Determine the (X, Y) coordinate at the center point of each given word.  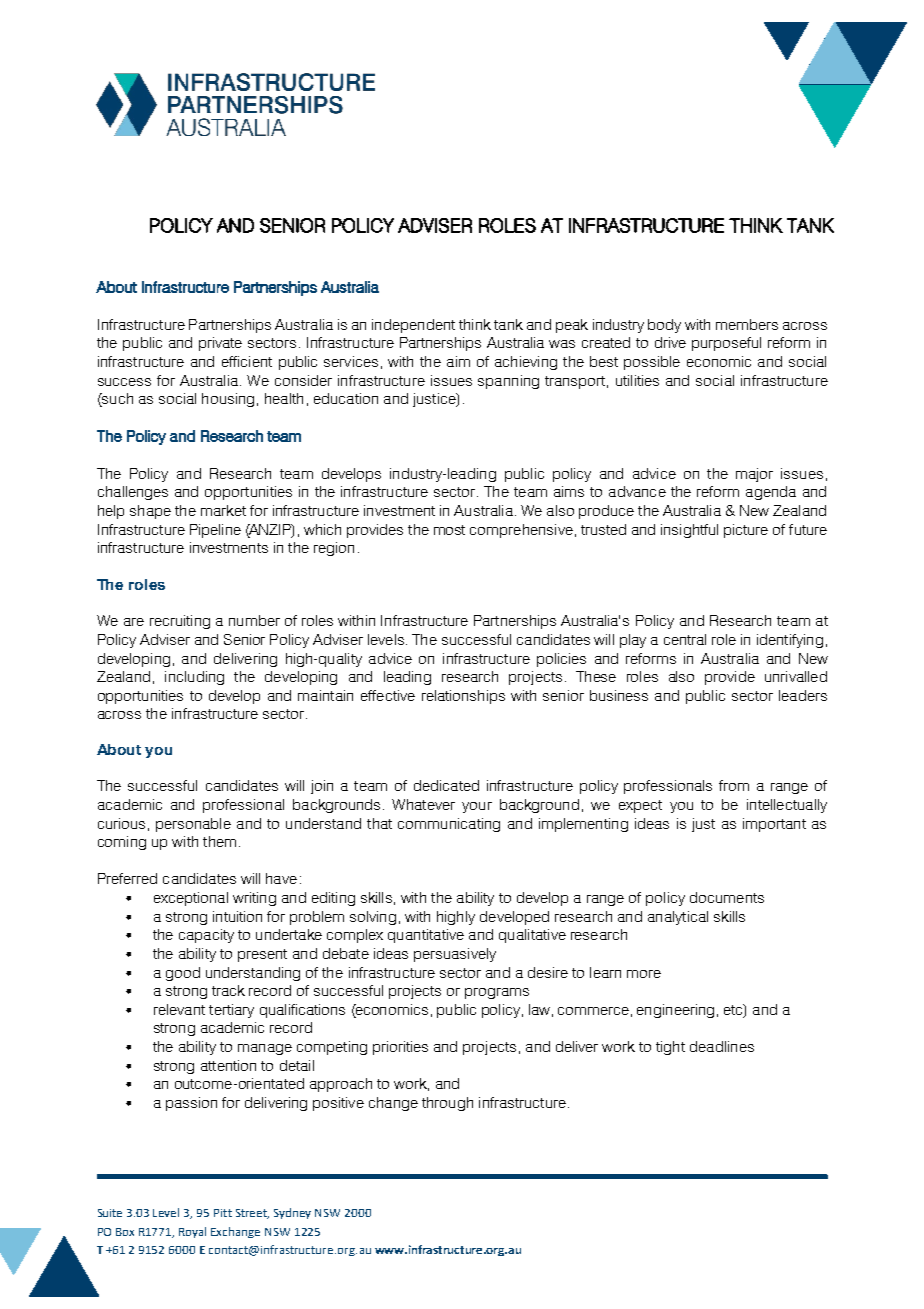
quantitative (426, 936)
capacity (206, 936)
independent (413, 326)
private (220, 344)
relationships (463, 697)
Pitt (223, 1213)
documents (727, 897)
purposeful (726, 344)
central (685, 639)
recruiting (180, 622)
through (447, 1104)
